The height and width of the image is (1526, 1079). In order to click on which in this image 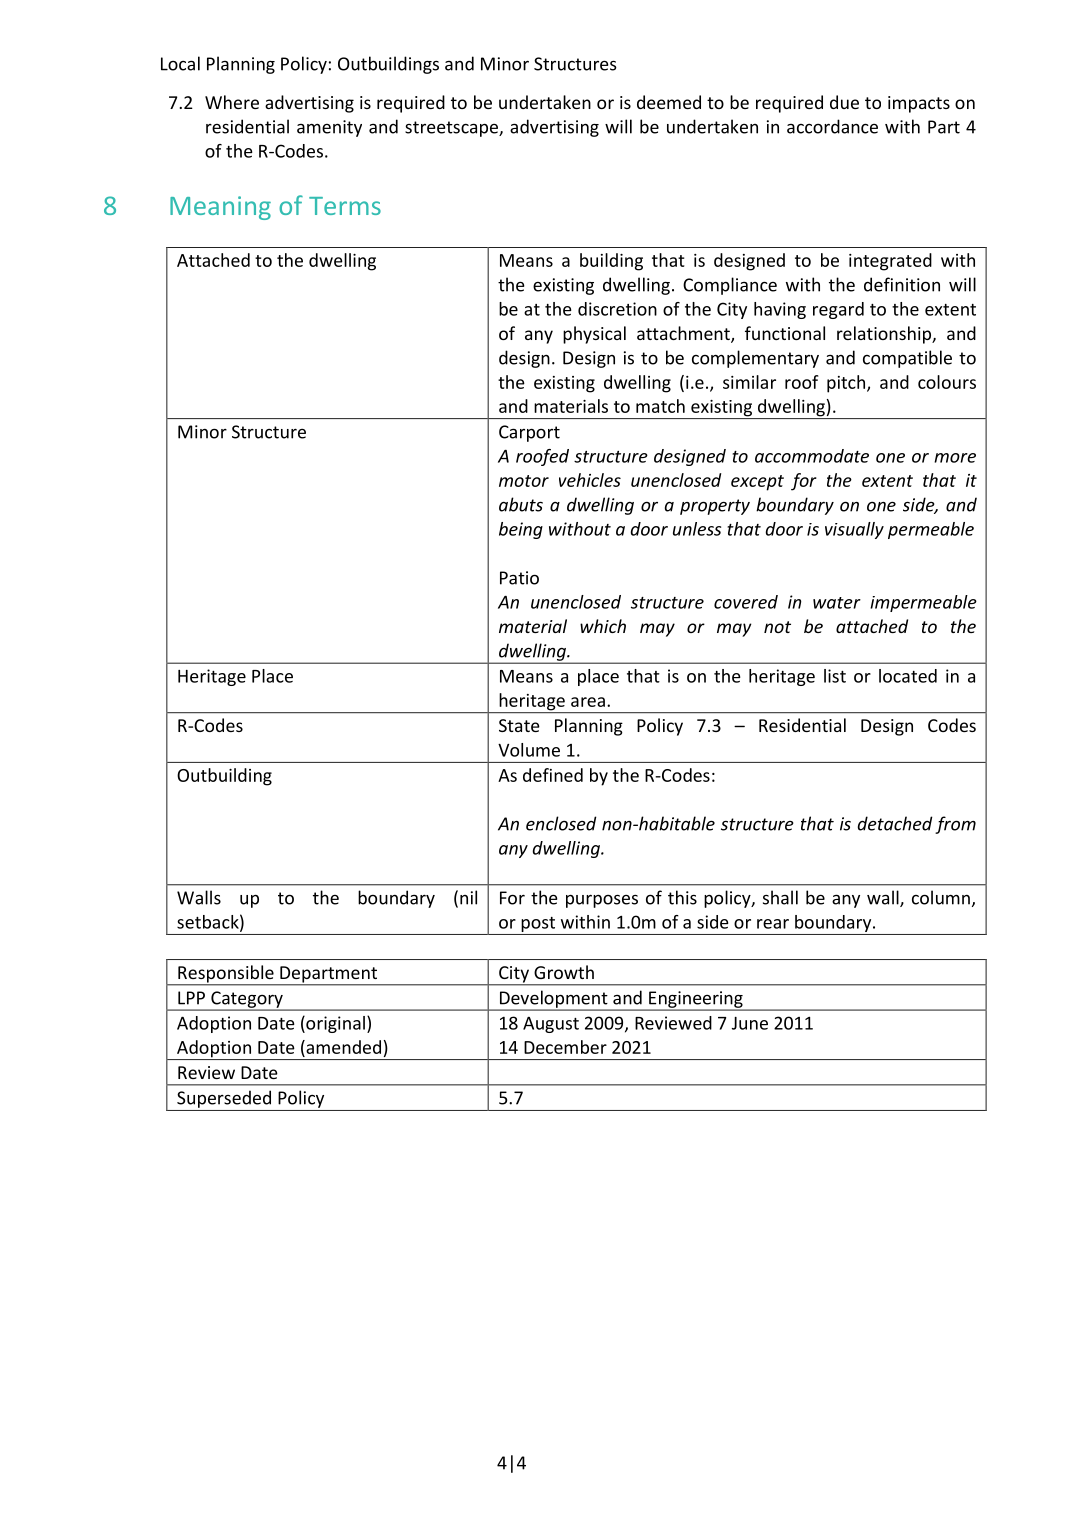, I will do `click(603, 626)`.
